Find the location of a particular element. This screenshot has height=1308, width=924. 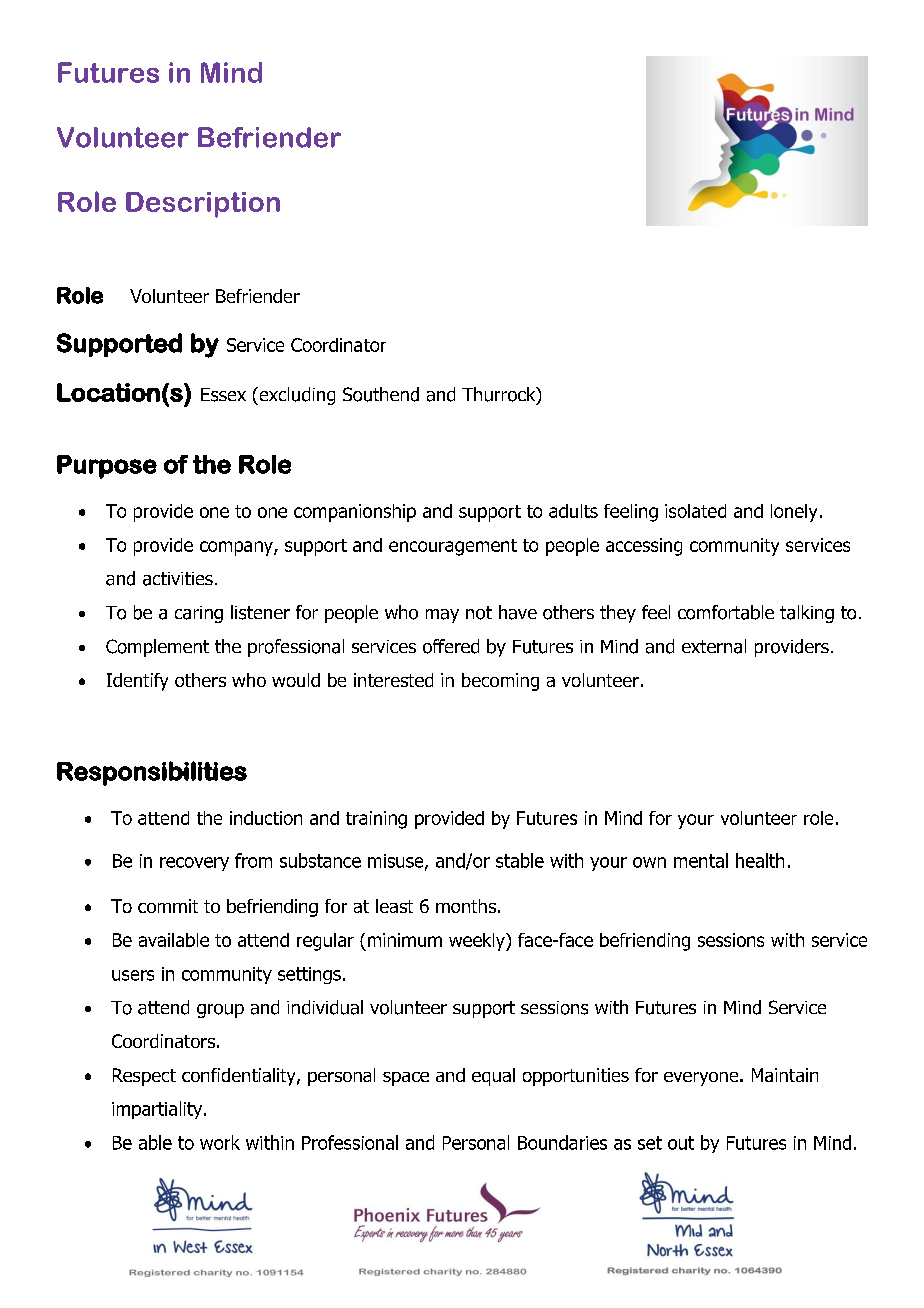

activities is located at coordinates (178, 579).
